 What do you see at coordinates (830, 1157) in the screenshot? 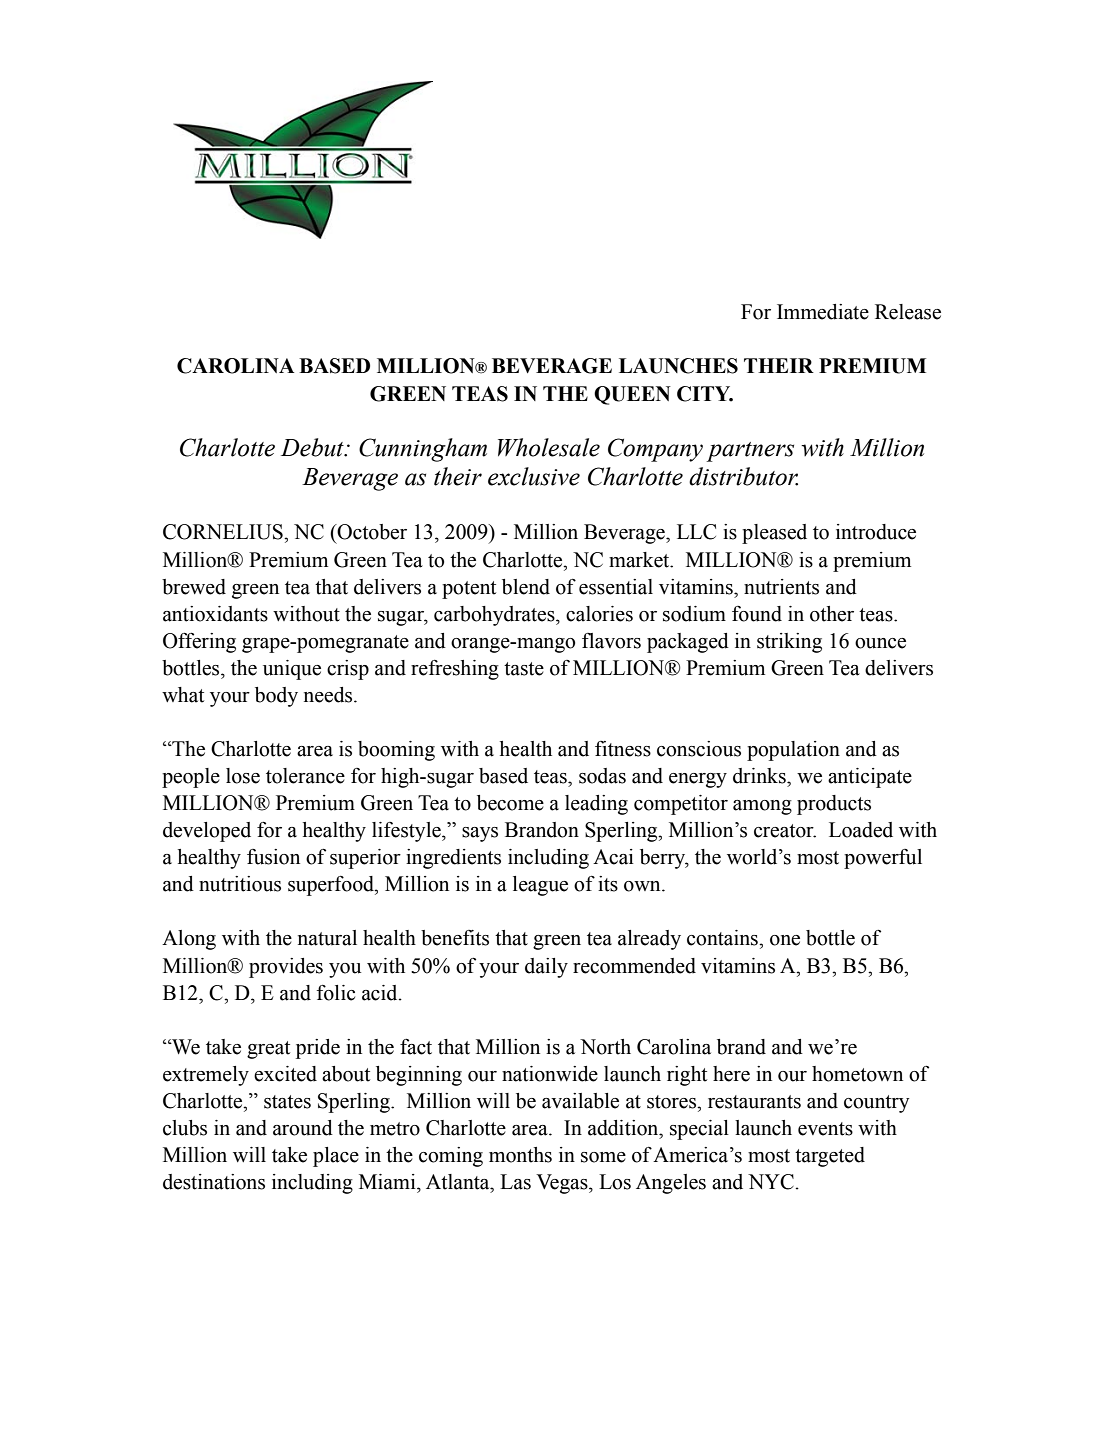
I see `targeted` at bounding box center [830, 1157].
